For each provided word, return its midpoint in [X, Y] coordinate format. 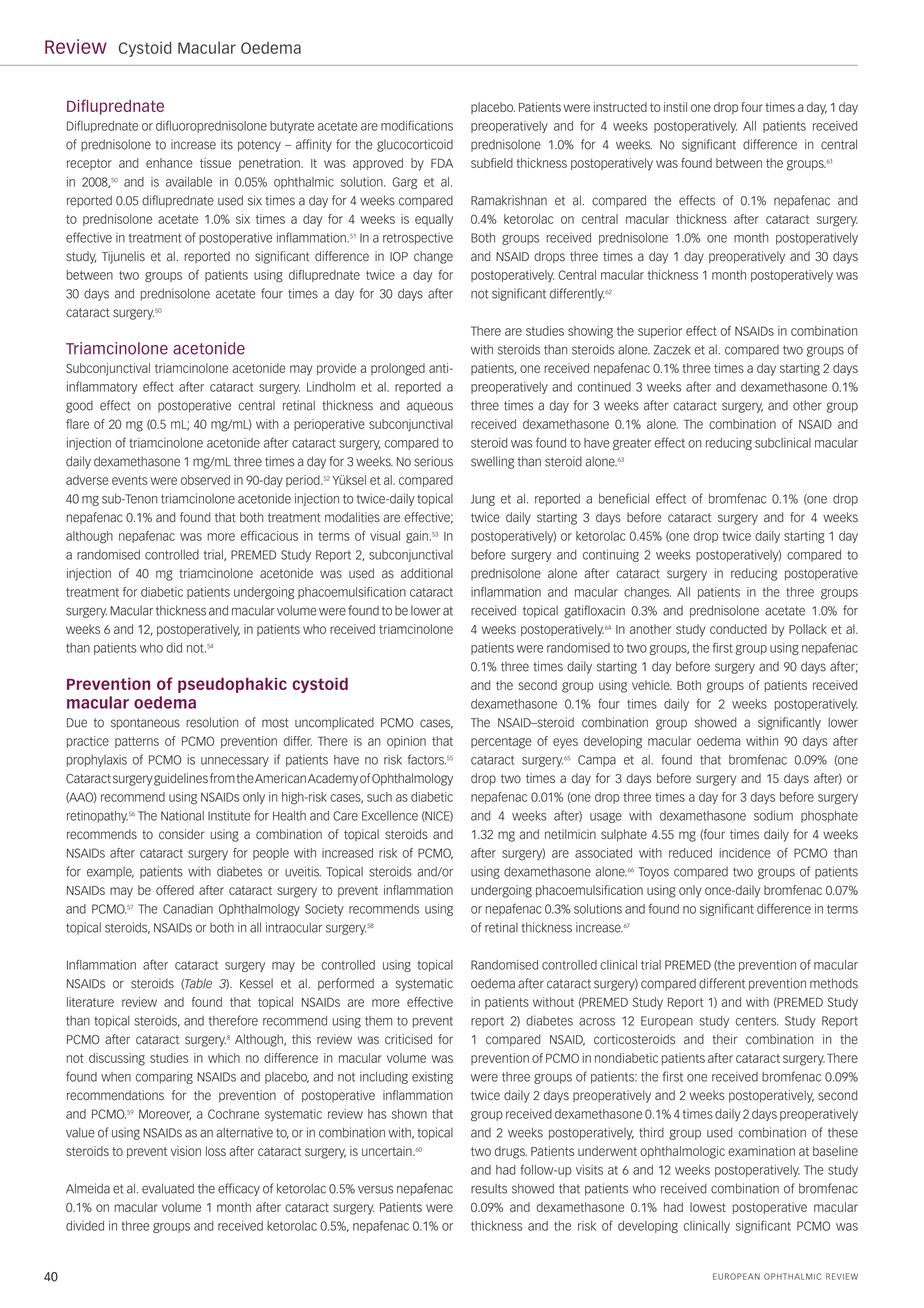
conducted [738, 629]
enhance [169, 163]
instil [675, 107]
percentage [501, 743]
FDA [442, 163]
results [489, 1189]
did [174, 648]
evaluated [168, 1188]
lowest [708, 1207]
